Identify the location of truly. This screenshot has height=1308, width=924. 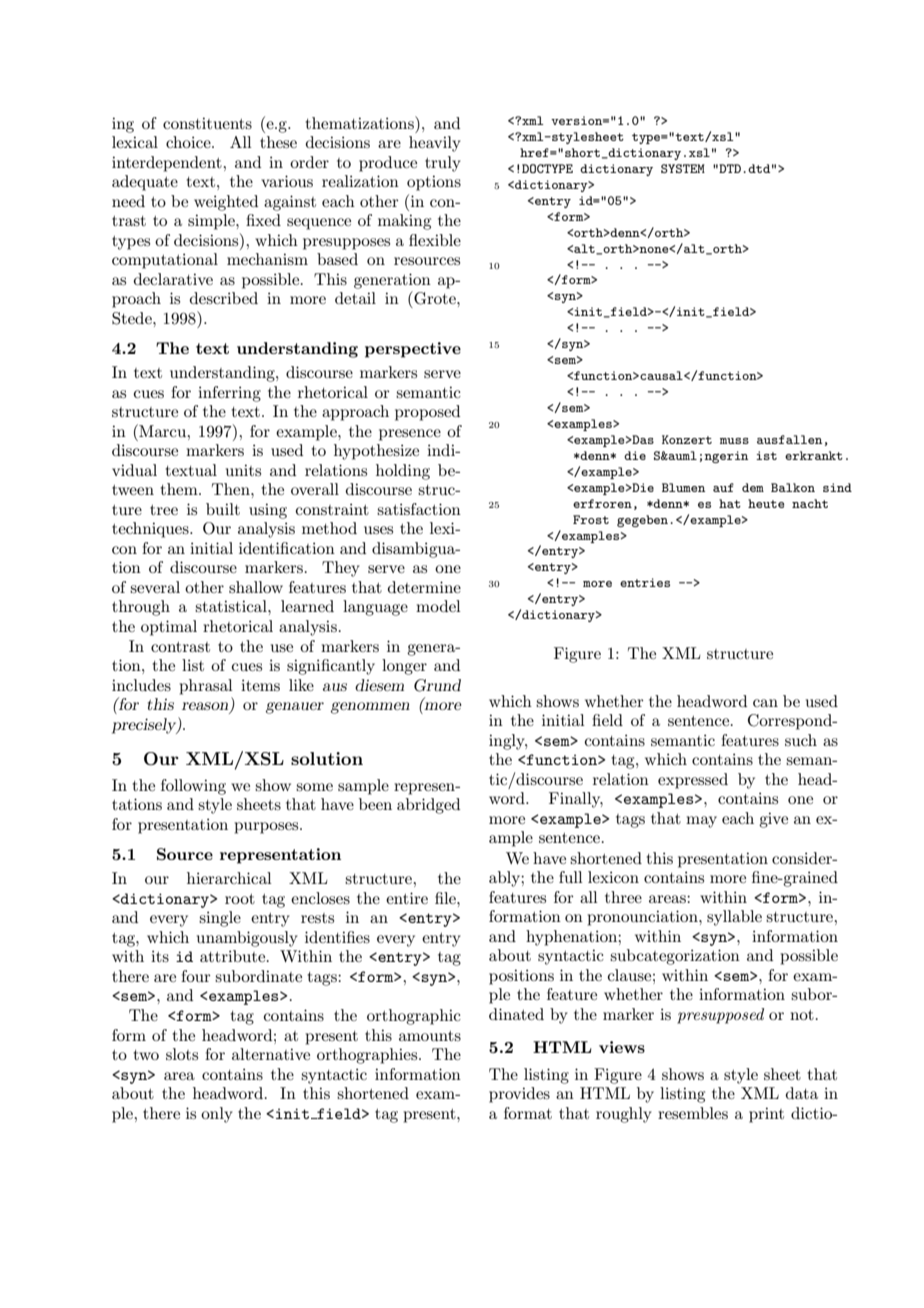
(443, 164).
